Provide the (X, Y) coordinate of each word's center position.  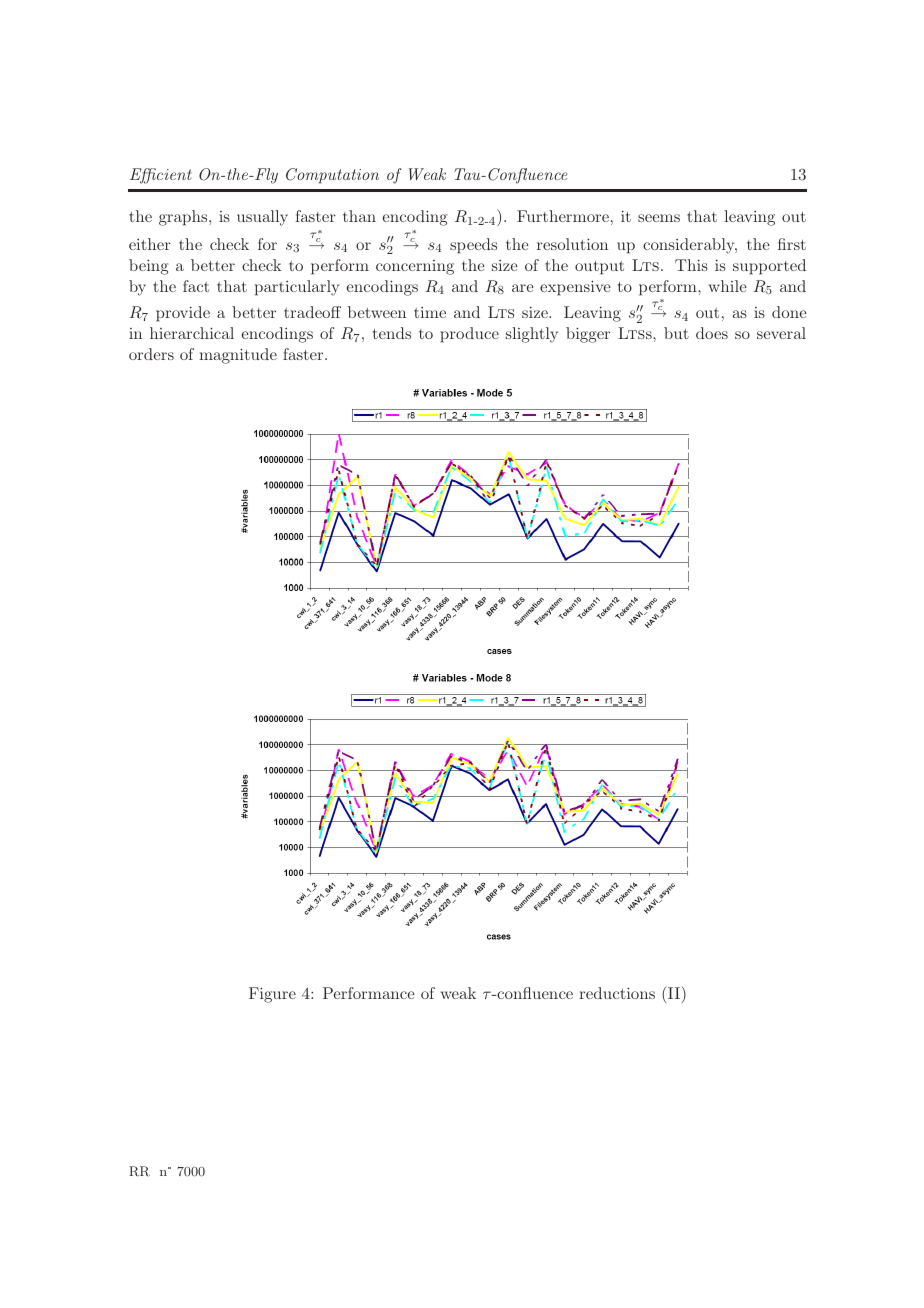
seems (659, 218)
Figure (272, 995)
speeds (473, 246)
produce (469, 335)
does (712, 333)
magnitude (238, 356)
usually (262, 218)
